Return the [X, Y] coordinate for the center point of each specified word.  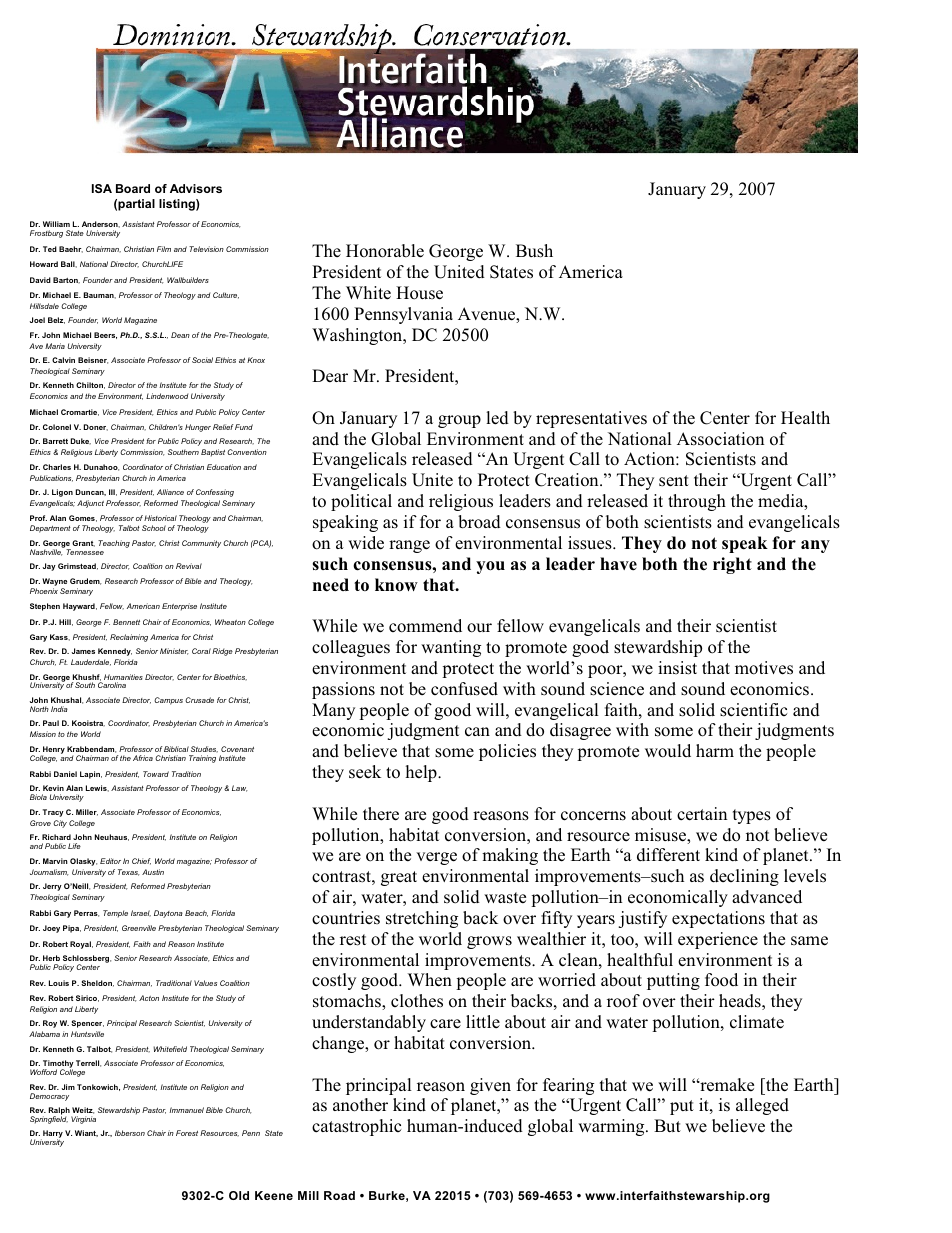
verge [436, 858]
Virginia [83, 1120]
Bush [534, 251]
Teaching [114, 544]
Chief [141, 861]
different [668, 855]
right [732, 565]
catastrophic [356, 1127]
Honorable [385, 251]
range [409, 546]
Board [133, 188]
